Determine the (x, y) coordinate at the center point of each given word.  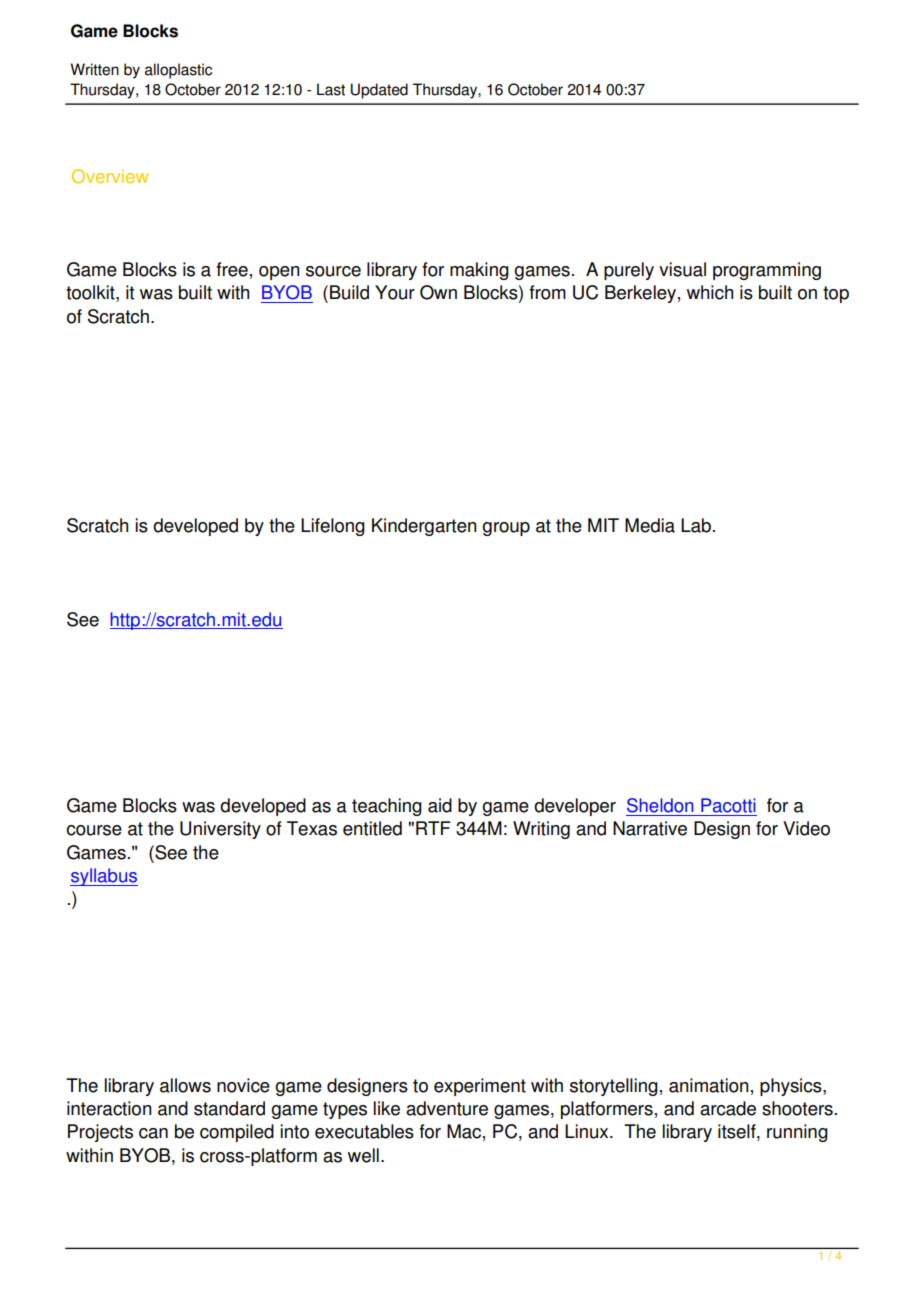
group (506, 529)
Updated (379, 91)
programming (767, 271)
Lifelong (333, 527)
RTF (433, 828)
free (232, 269)
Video (806, 828)
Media (650, 525)
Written (94, 69)
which (710, 292)
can (153, 1133)
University (220, 830)
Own (438, 292)
